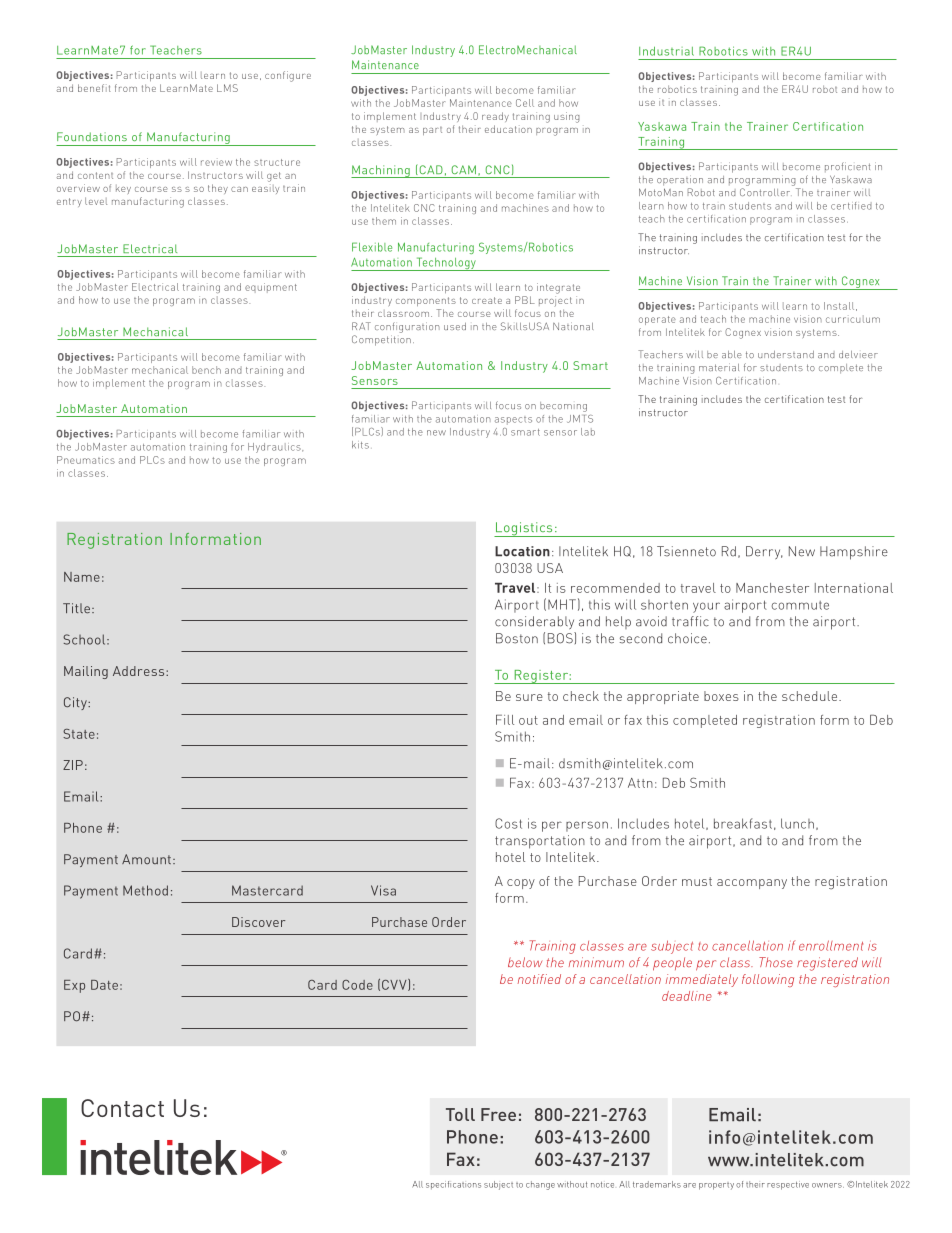 The width and height of the screenshot is (952, 1233). What do you see at coordinates (666, 51) in the screenshot?
I see `Industrial` at bounding box center [666, 51].
